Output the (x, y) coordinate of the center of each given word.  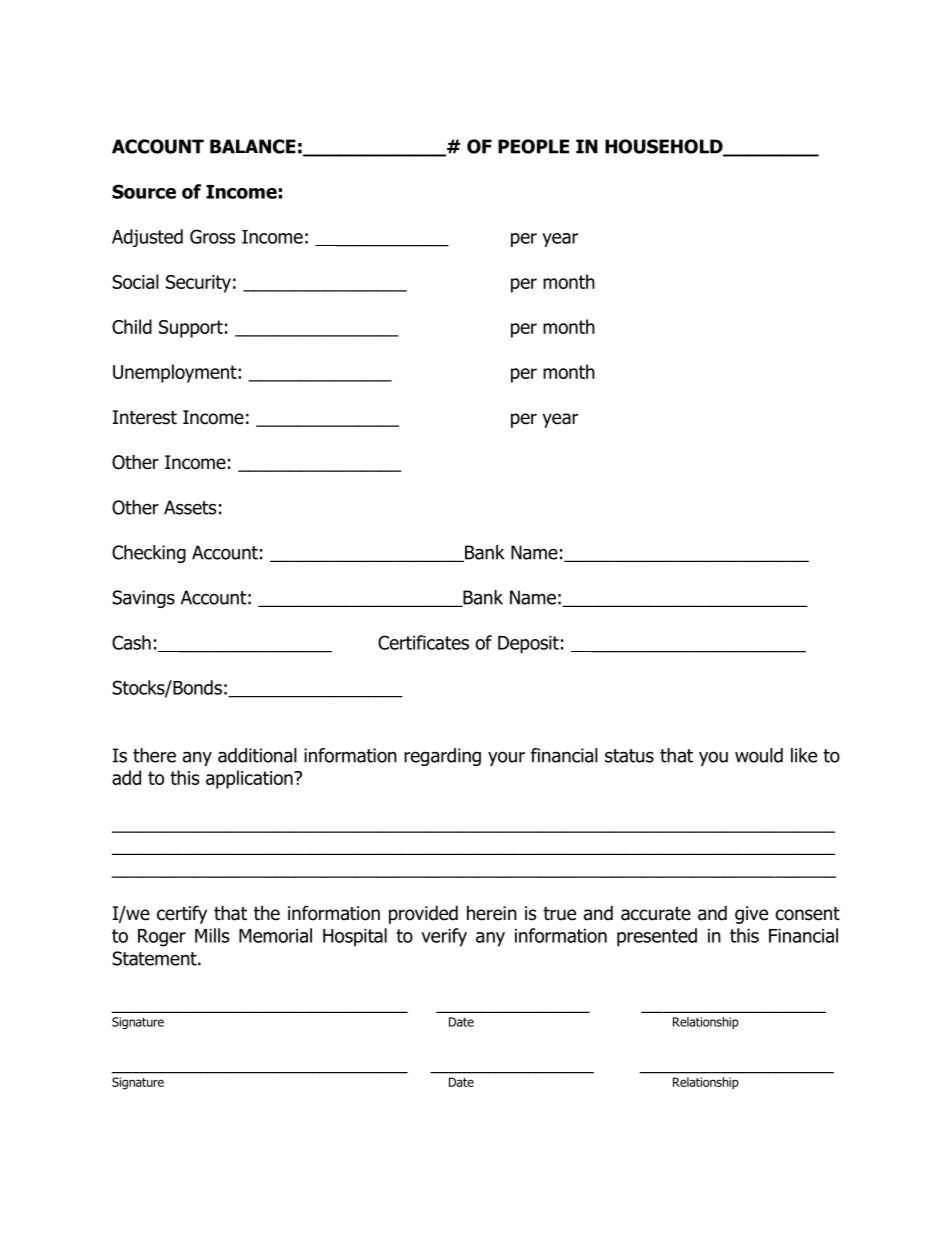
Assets (190, 507)
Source (144, 191)
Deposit (528, 645)
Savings (143, 599)
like (804, 755)
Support (191, 329)
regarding (442, 757)
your (506, 758)
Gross (213, 236)
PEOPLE (533, 146)
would (759, 755)
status (629, 756)
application (250, 779)
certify (182, 914)
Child (132, 326)
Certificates (423, 642)
